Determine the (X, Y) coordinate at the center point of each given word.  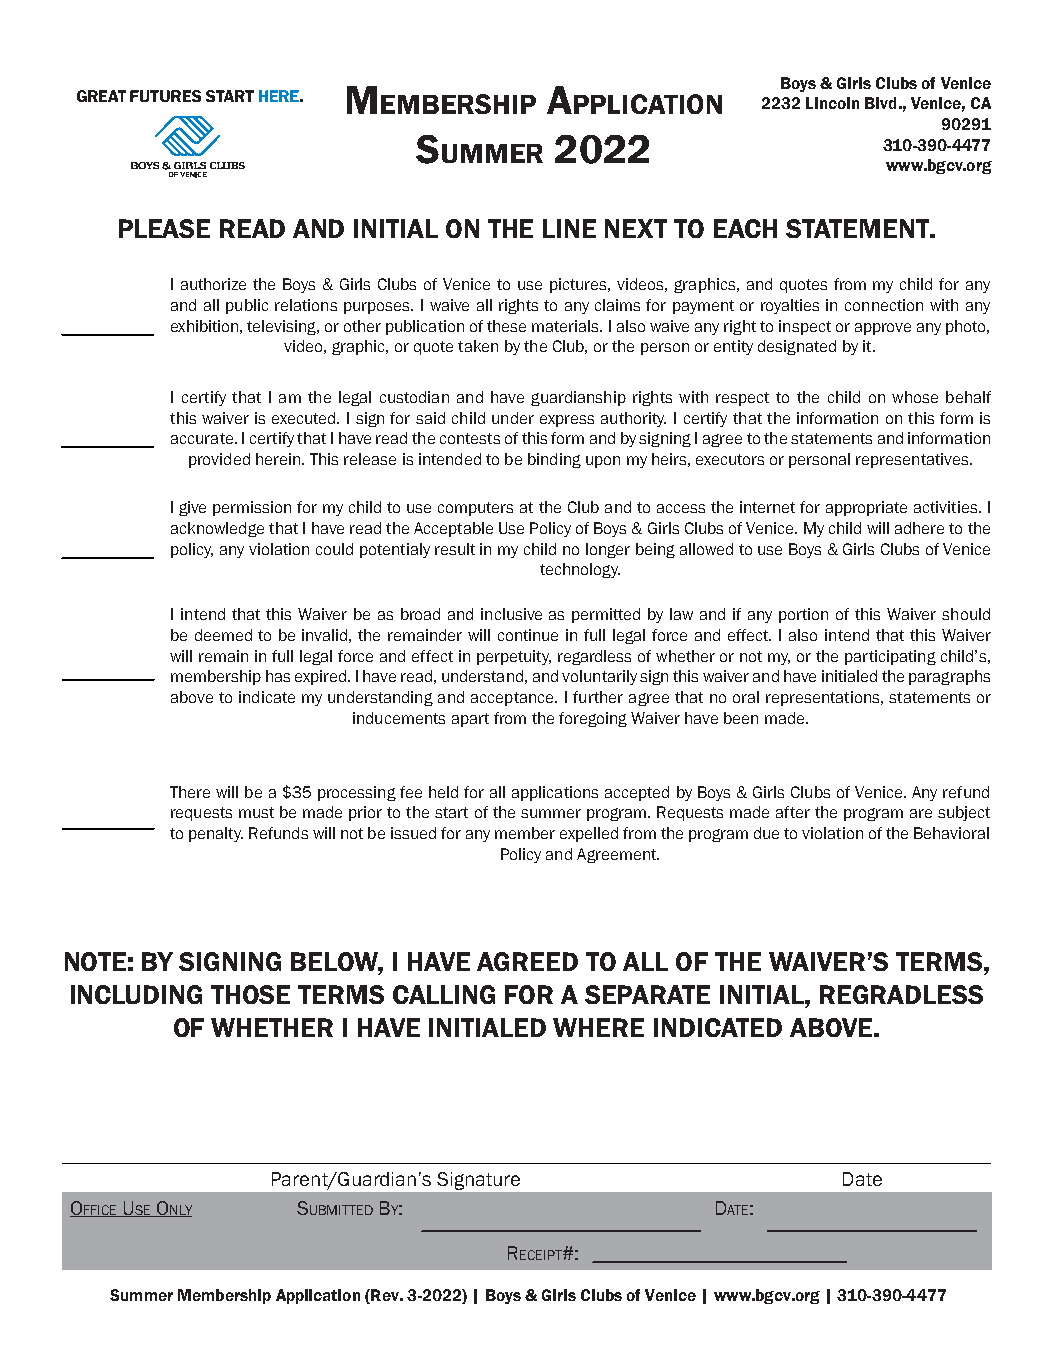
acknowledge (217, 529)
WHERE (598, 1027)
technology (580, 570)
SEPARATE (647, 994)
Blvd (880, 103)
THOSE (250, 994)
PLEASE (164, 228)
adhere (919, 528)
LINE (569, 228)
